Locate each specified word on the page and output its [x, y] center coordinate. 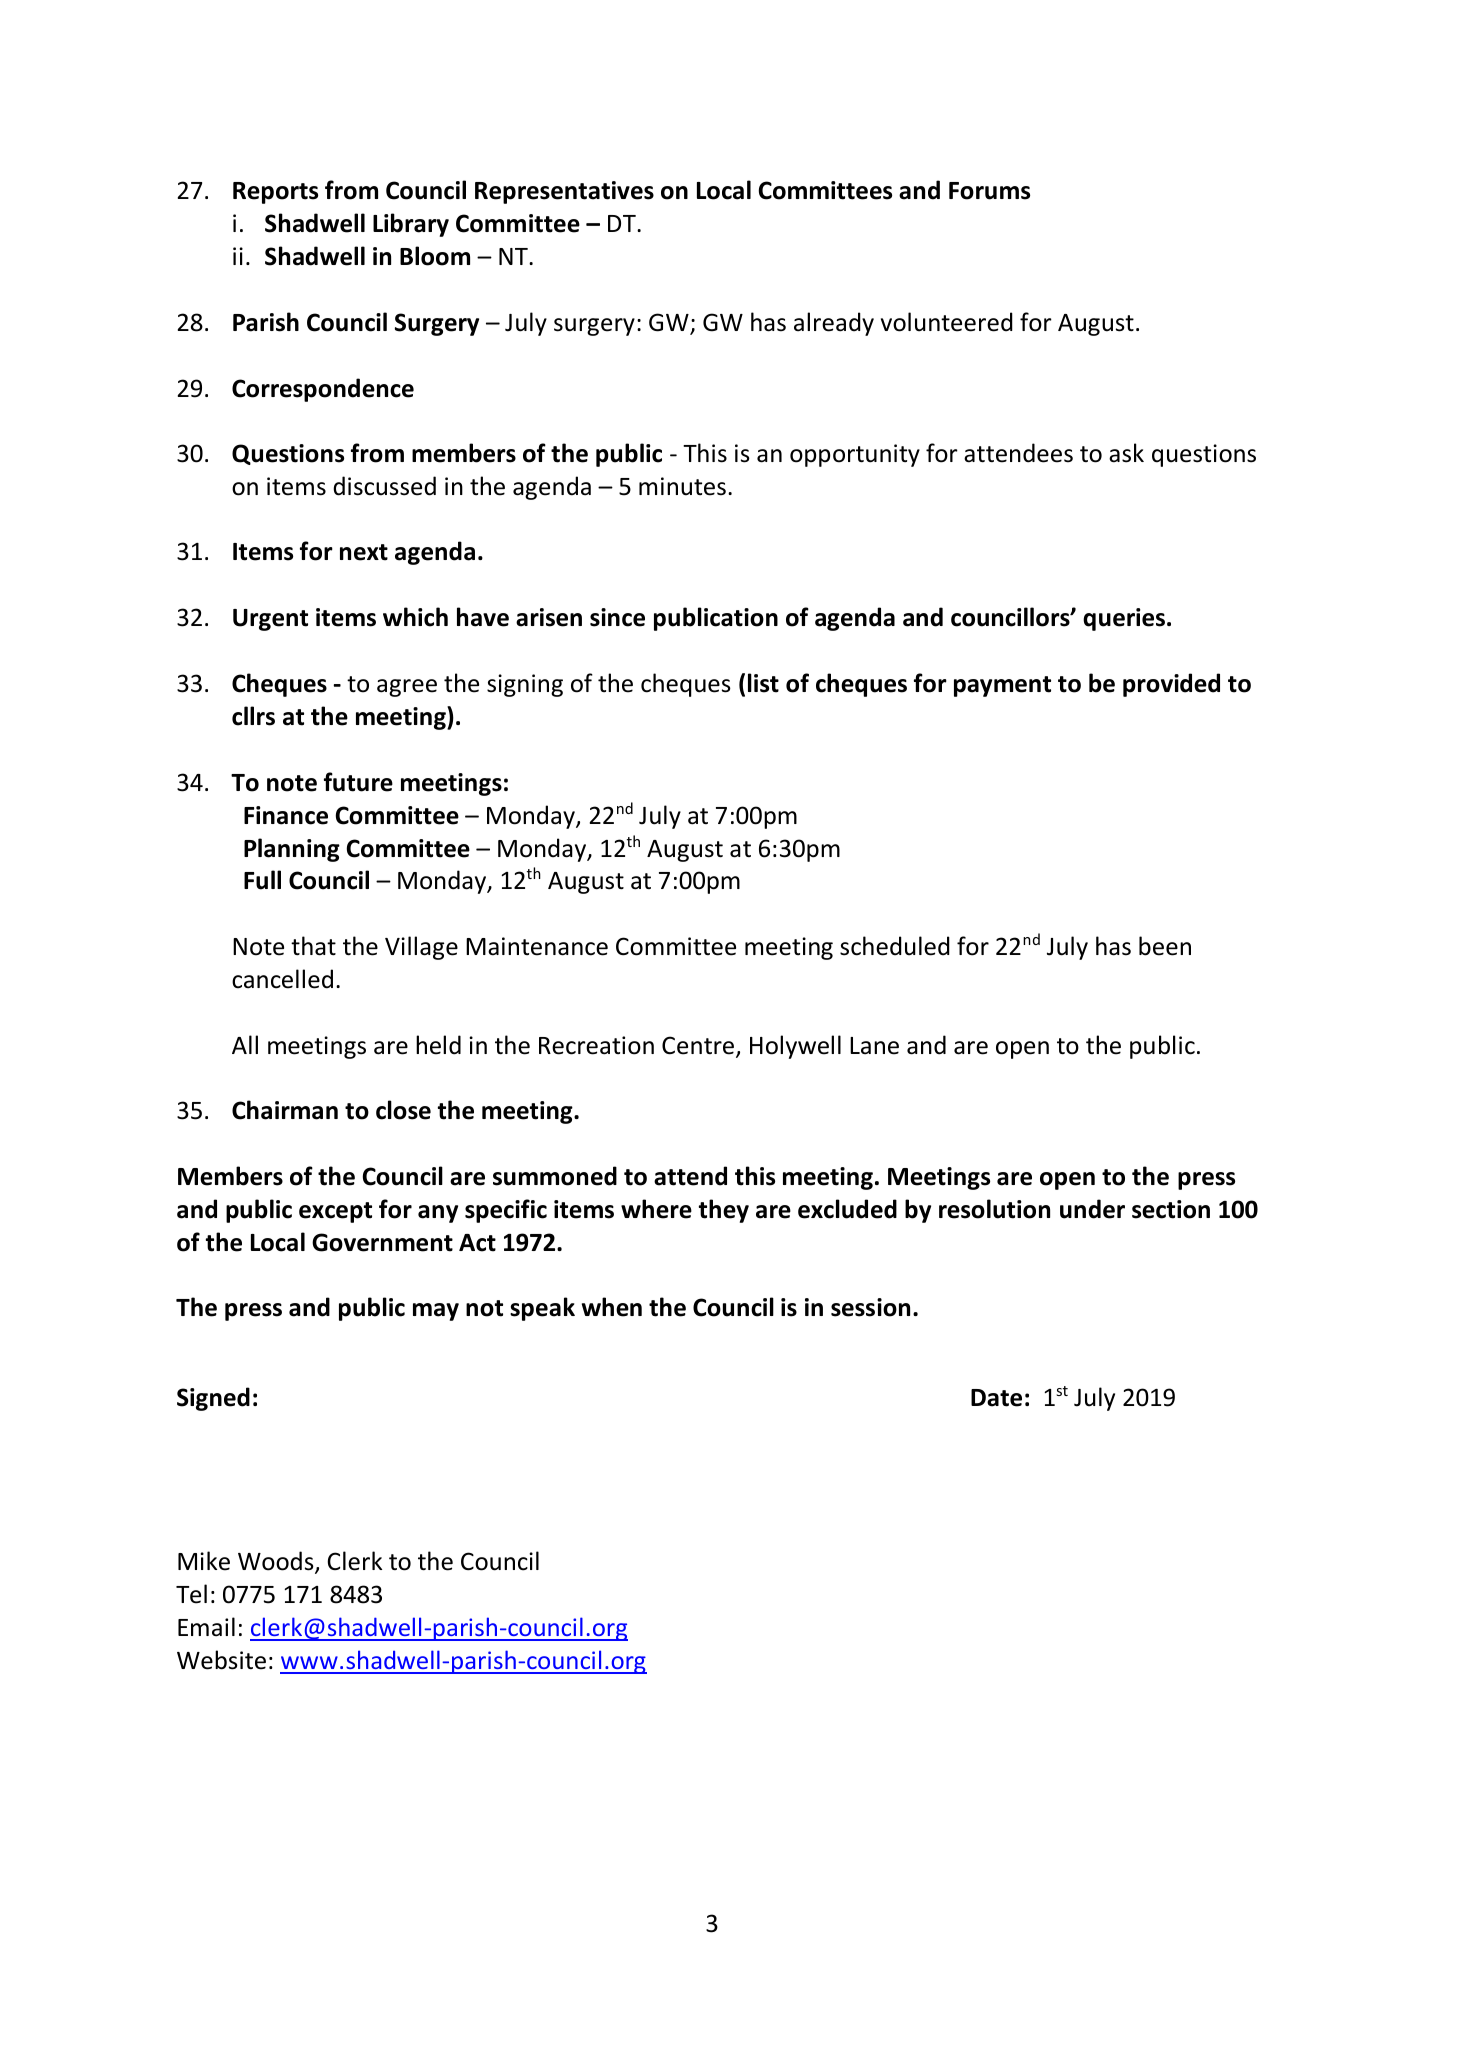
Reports [275, 193]
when [612, 1307]
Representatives [564, 192]
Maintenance [537, 946]
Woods [277, 1562]
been [1165, 946]
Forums [989, 191]
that [313, 946]
